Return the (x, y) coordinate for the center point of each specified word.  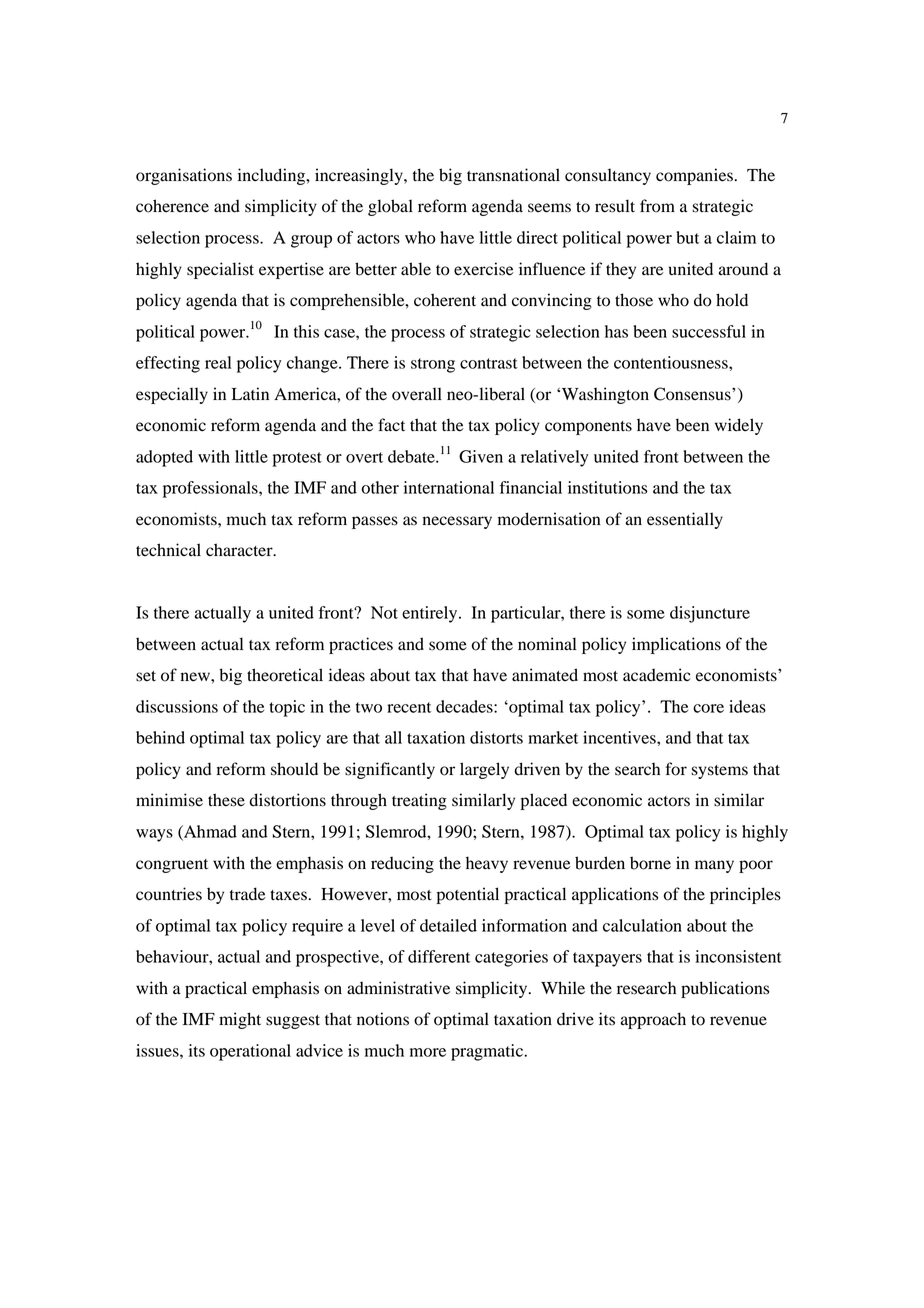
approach (653, 1020)
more (428, 1052)
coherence (172, 206)
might (240, 1020)
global (390, 207)
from (657, 206)
